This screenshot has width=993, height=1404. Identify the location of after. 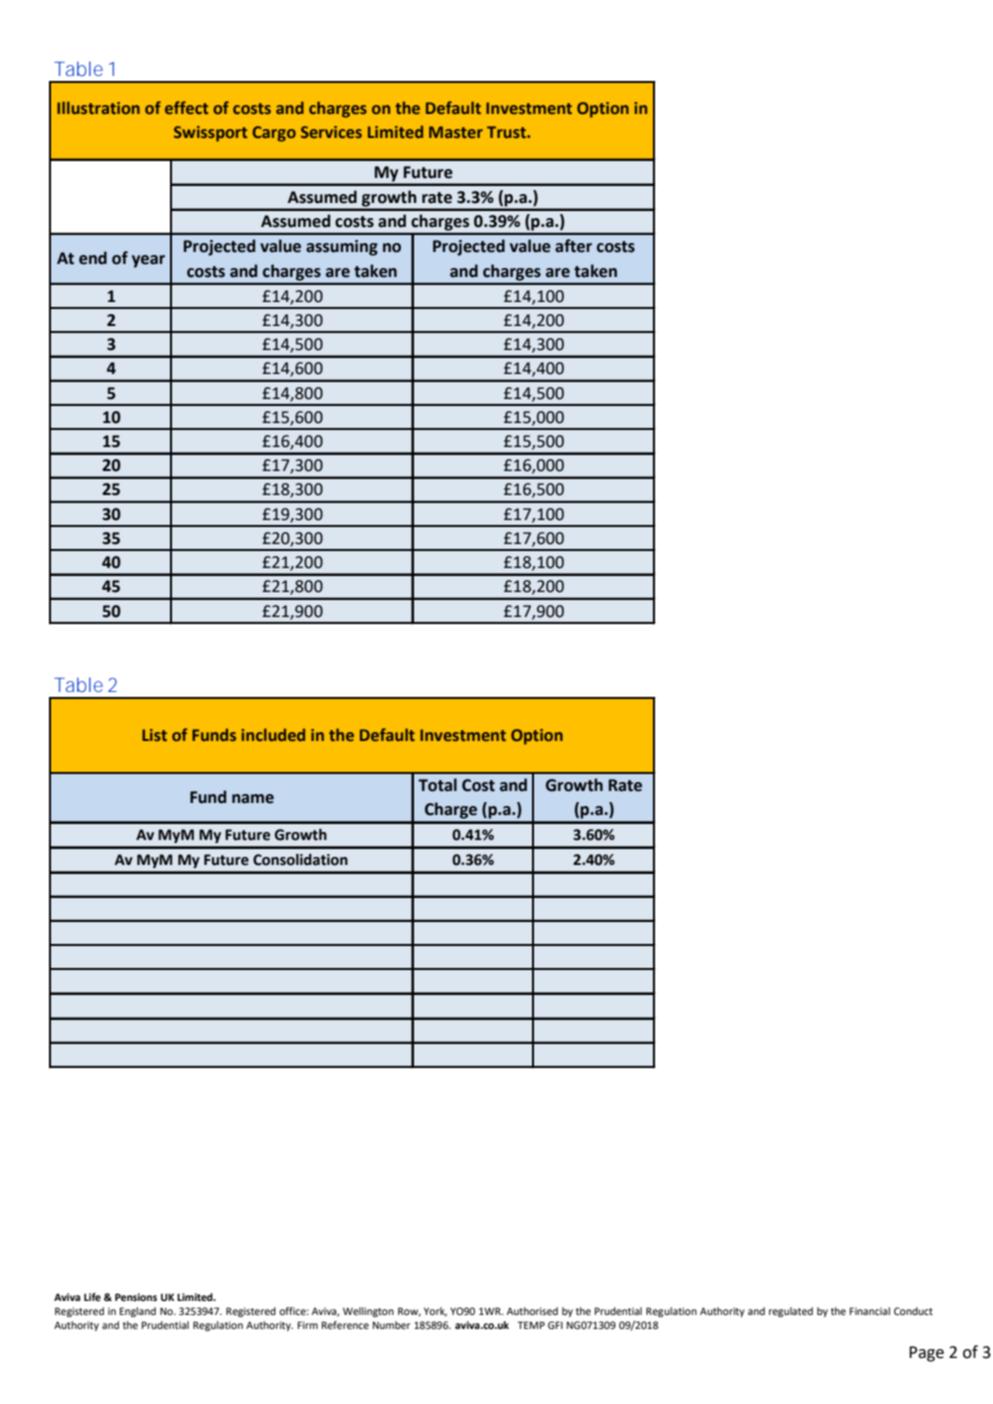
(573, 246).
